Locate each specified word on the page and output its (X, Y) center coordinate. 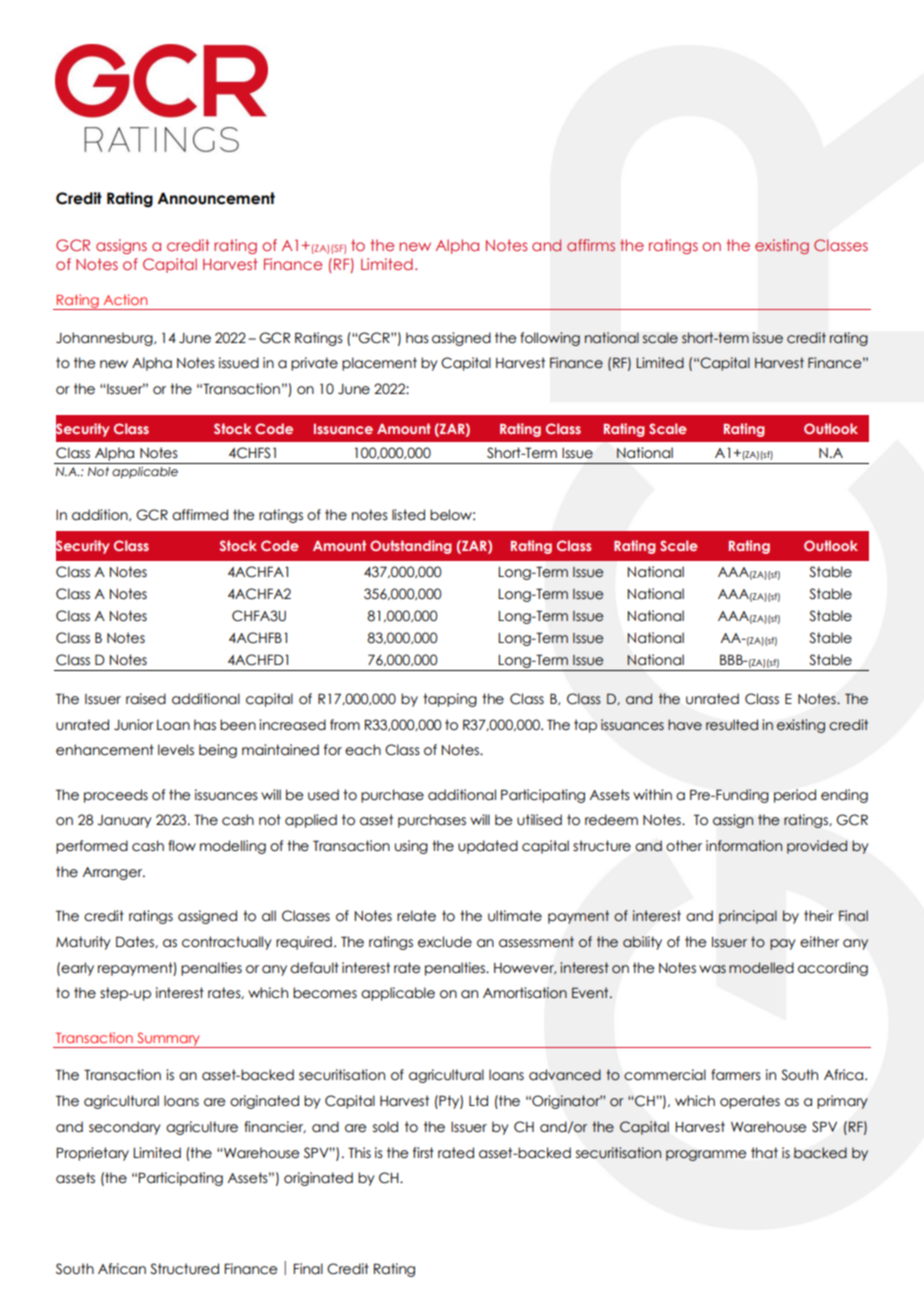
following (550, 339)
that (764, 1153)
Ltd (478, 1100)
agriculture (202, 1128)
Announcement (216, 198)
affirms (591, 245)
